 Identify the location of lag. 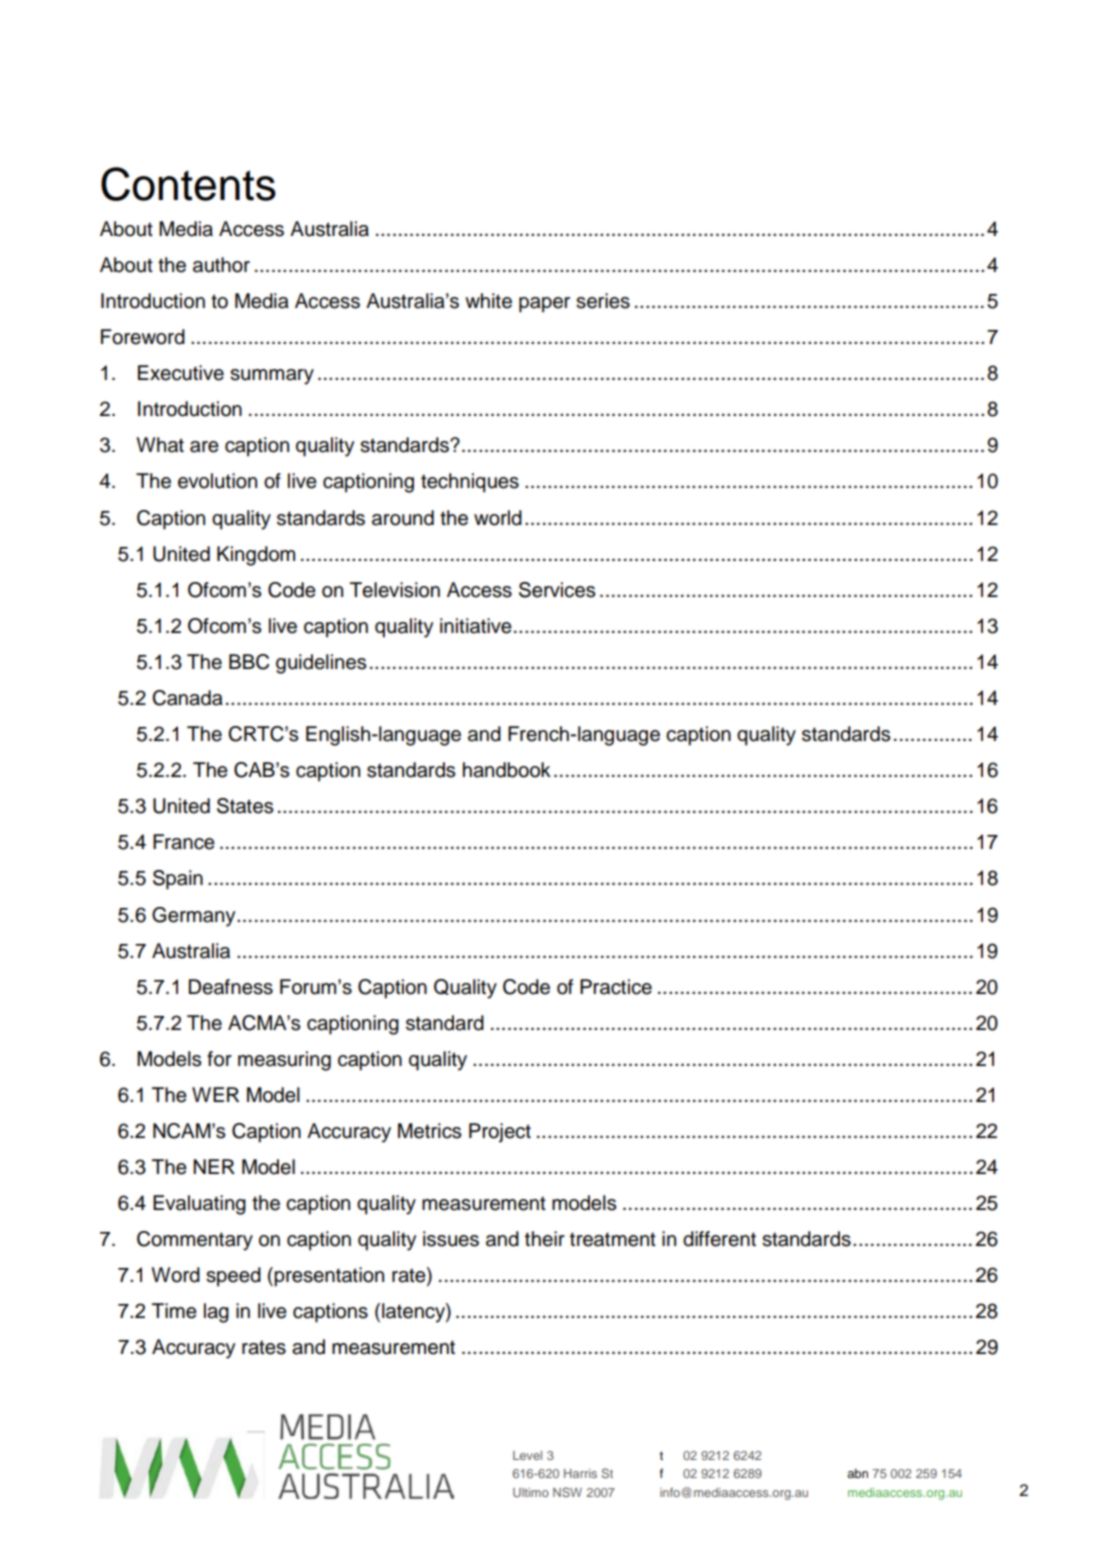
(216, 1313).
